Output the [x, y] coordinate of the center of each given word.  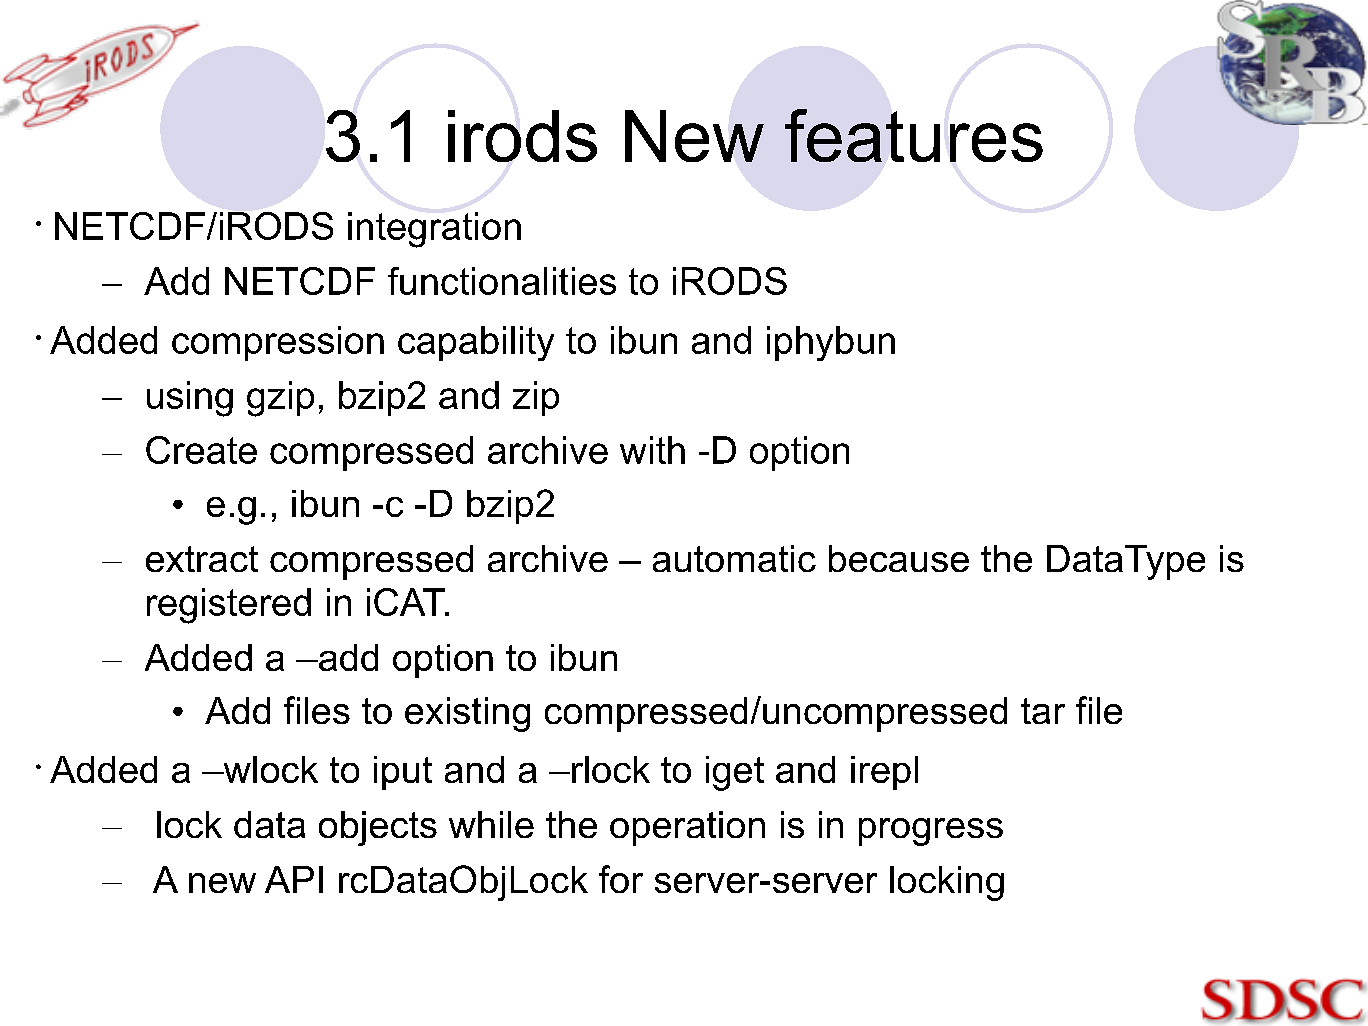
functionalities [502, 281]
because [899, 558]
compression [278, 343]
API [294, 879]
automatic [734, 558]
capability [476, 343]
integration [434, 230]
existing [467, 714]
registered [229, 606]
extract [202, 559]
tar [1043, 711]
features [914, 135]
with [652, 450]
